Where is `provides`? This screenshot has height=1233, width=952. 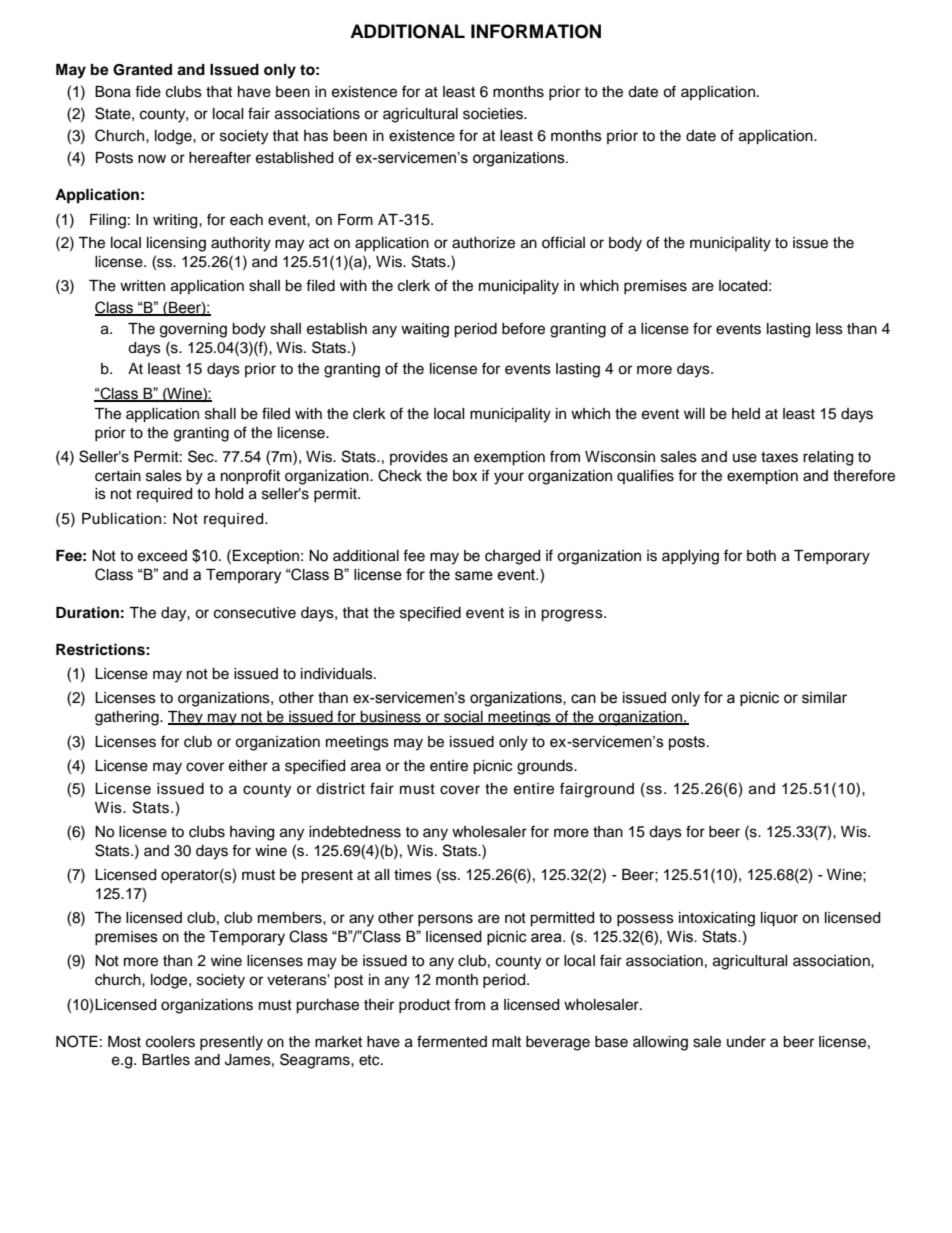
provides is located at coordinates (419, 458).
